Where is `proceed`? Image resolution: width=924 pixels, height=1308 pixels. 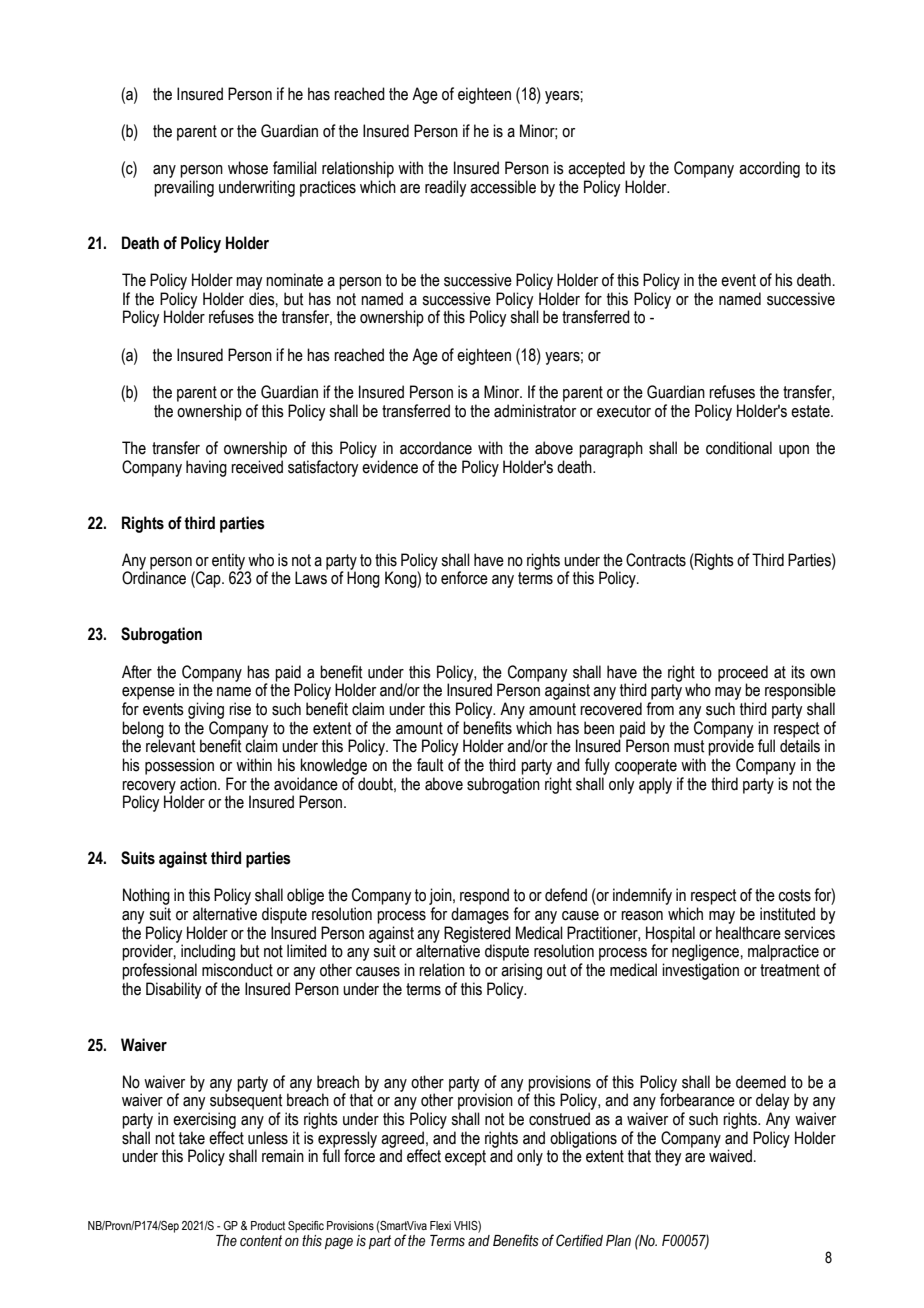 proceed is located at coordinates (743, 674).
